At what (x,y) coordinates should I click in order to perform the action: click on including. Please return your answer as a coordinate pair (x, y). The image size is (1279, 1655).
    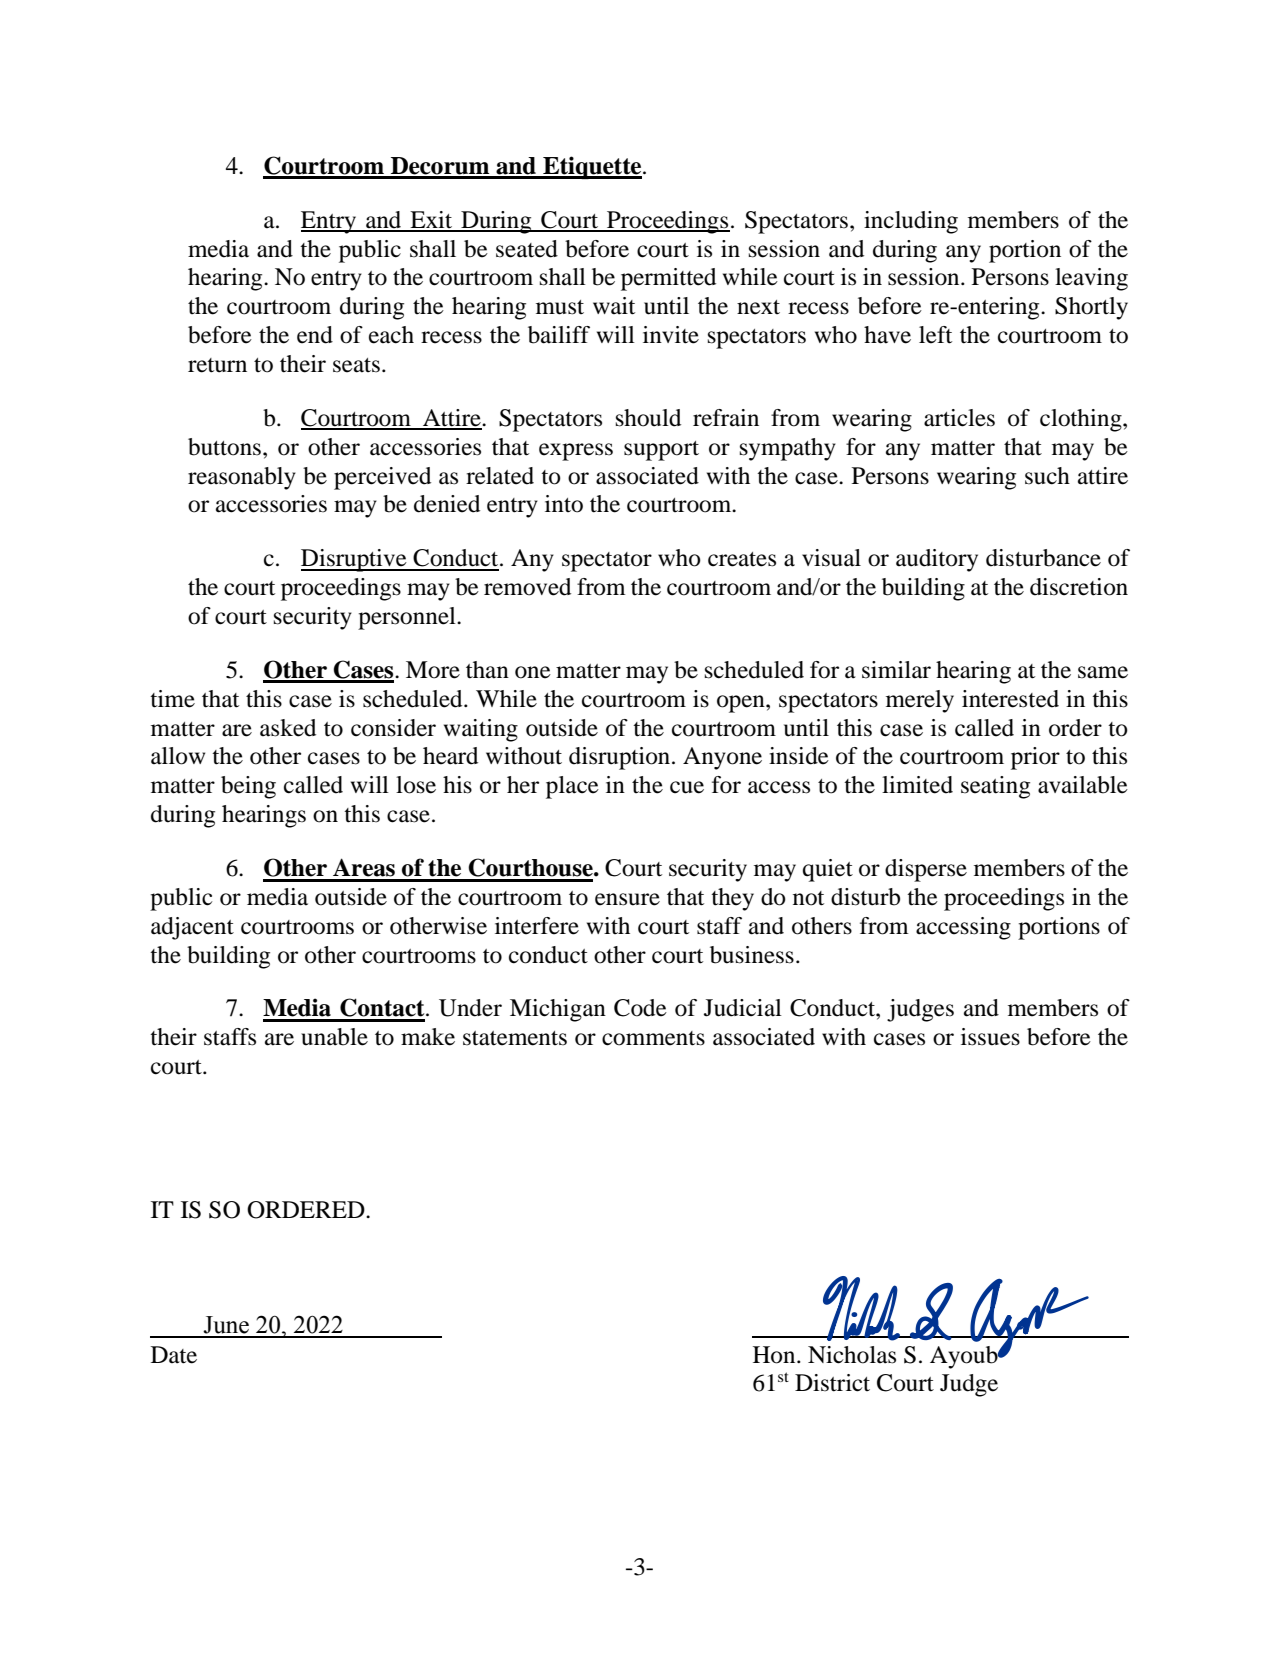
    Looking at the image, I should click on (911, 222).
